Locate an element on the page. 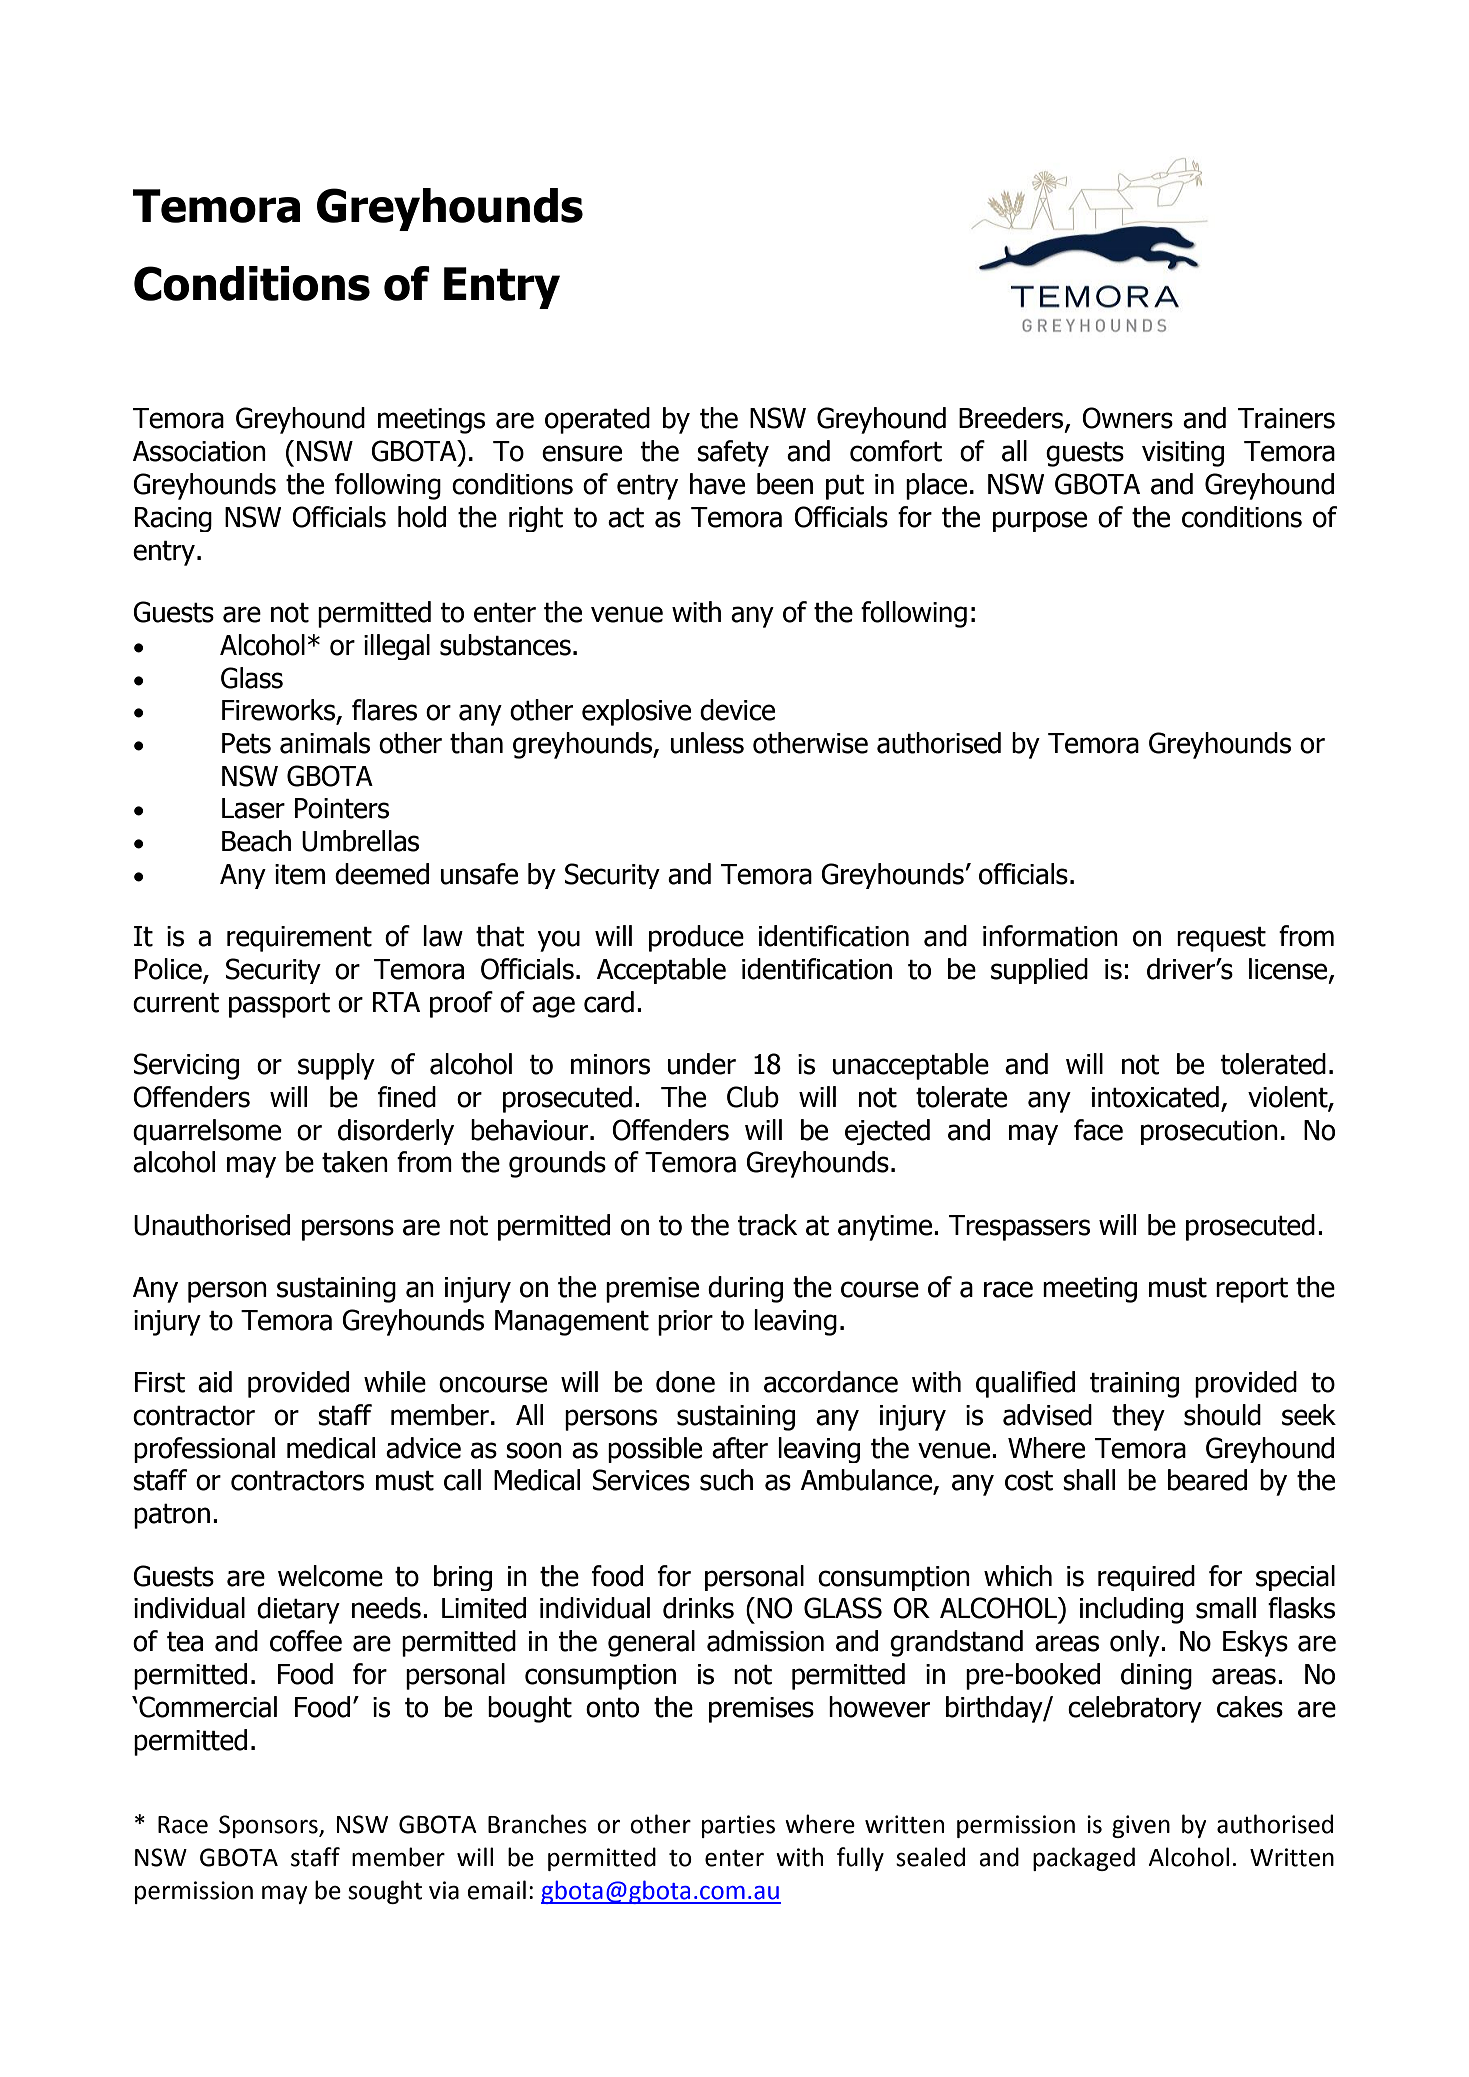  visiting is located at coordinates (1183, 454).
